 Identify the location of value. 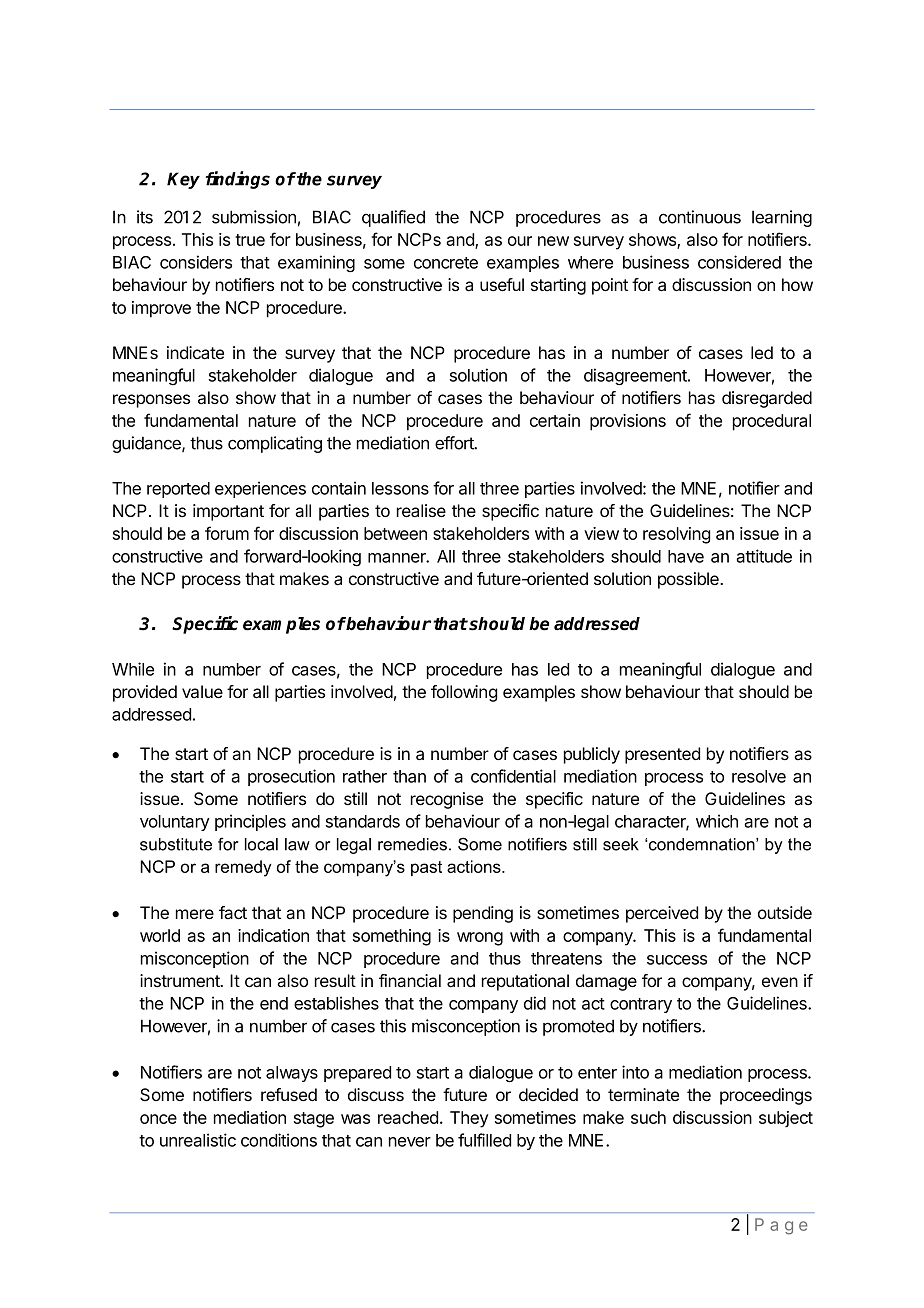
(202, 692).
